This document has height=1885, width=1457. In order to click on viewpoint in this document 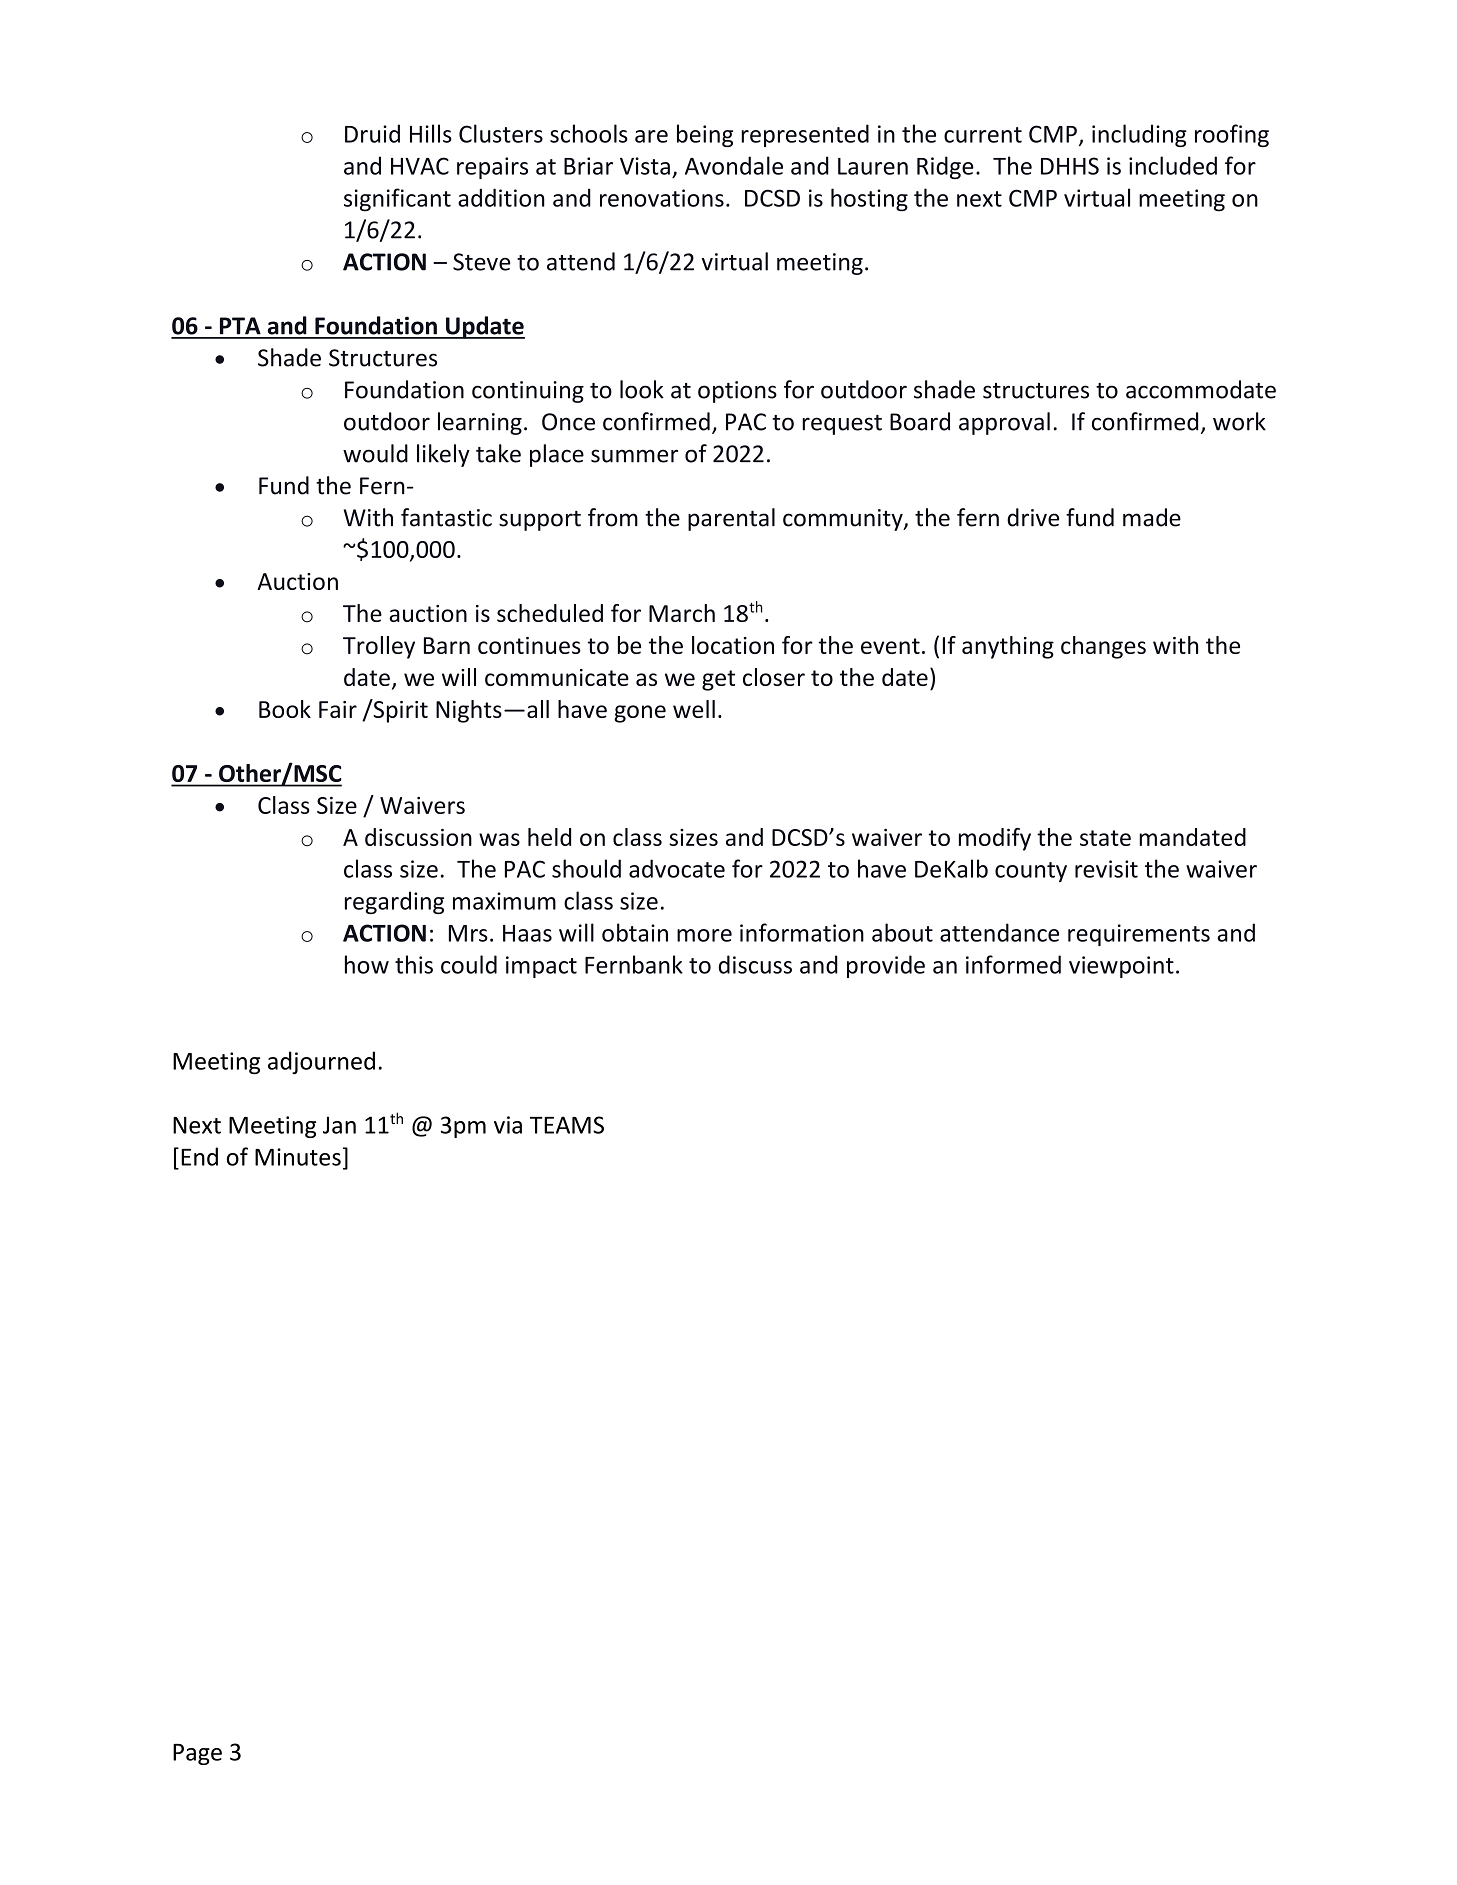, I will do `click(1121, 967)`.
